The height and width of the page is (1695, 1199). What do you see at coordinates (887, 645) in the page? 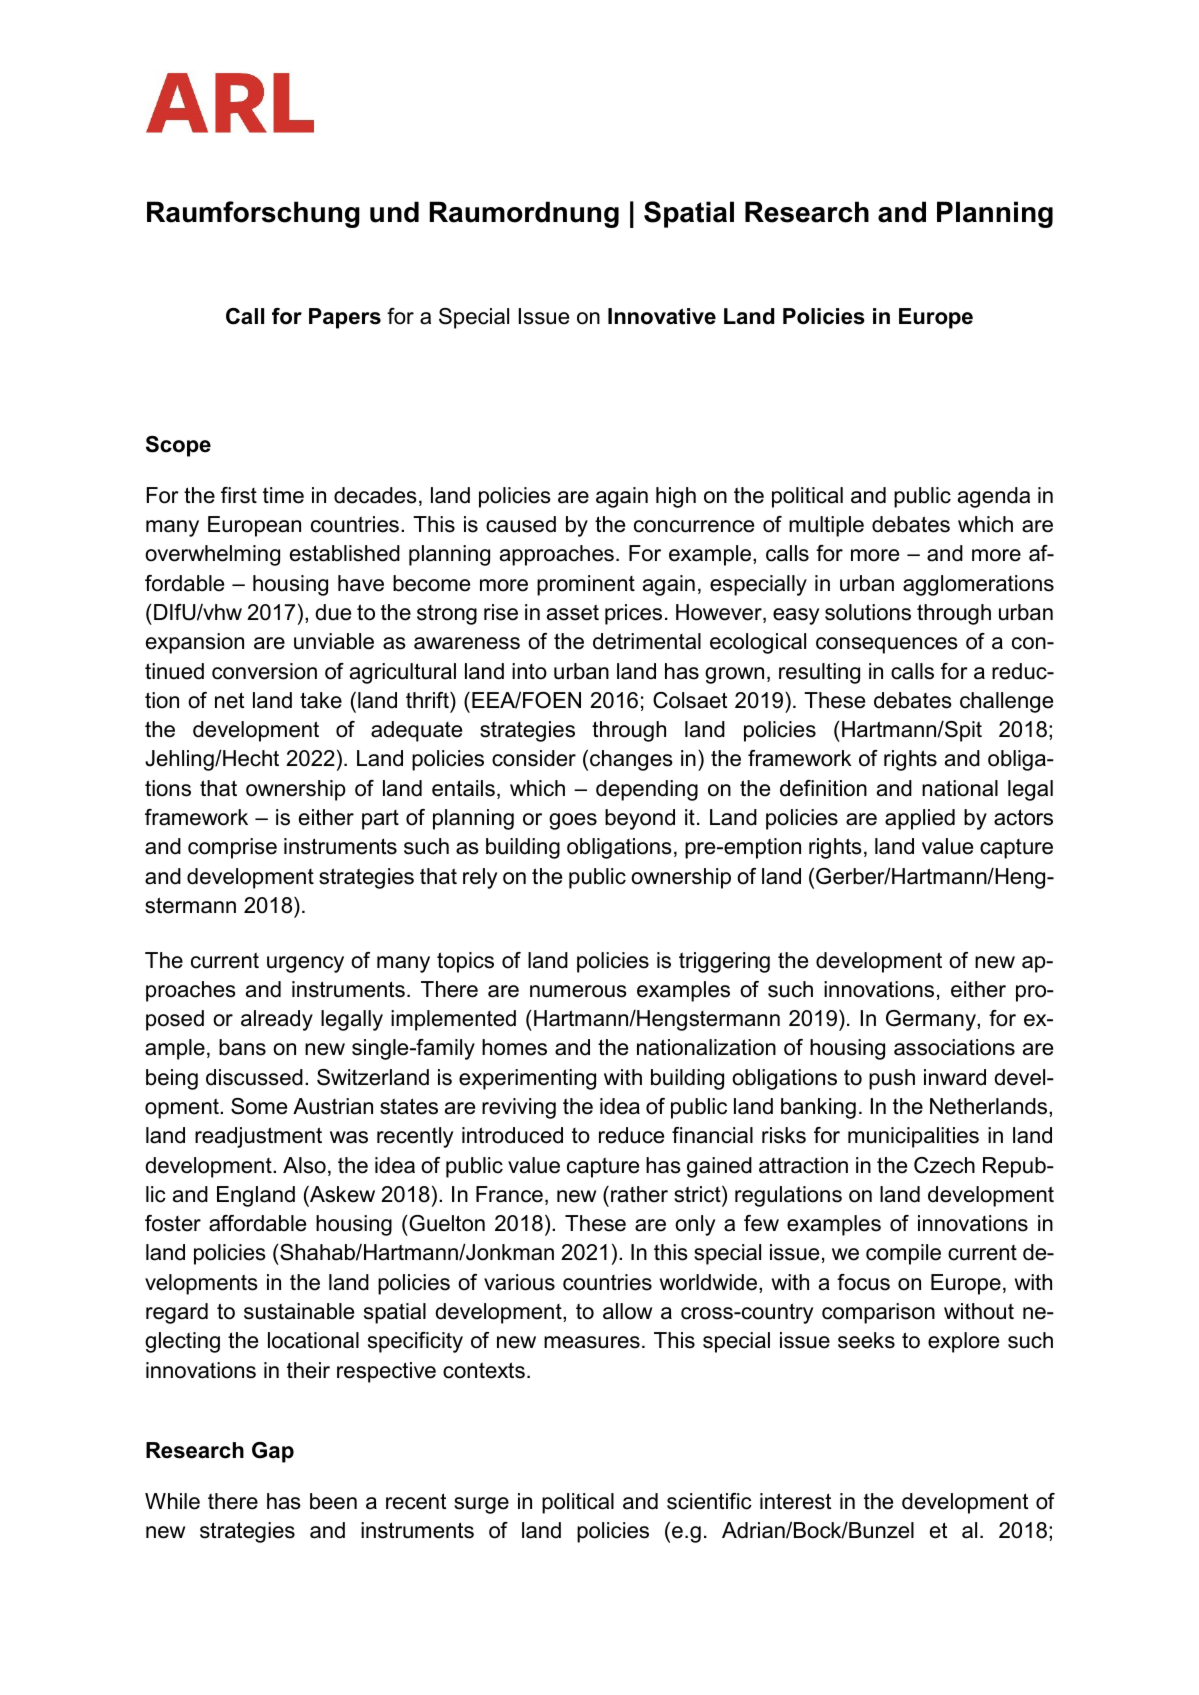
I see `consequences` at bounding box center [887, 645].
